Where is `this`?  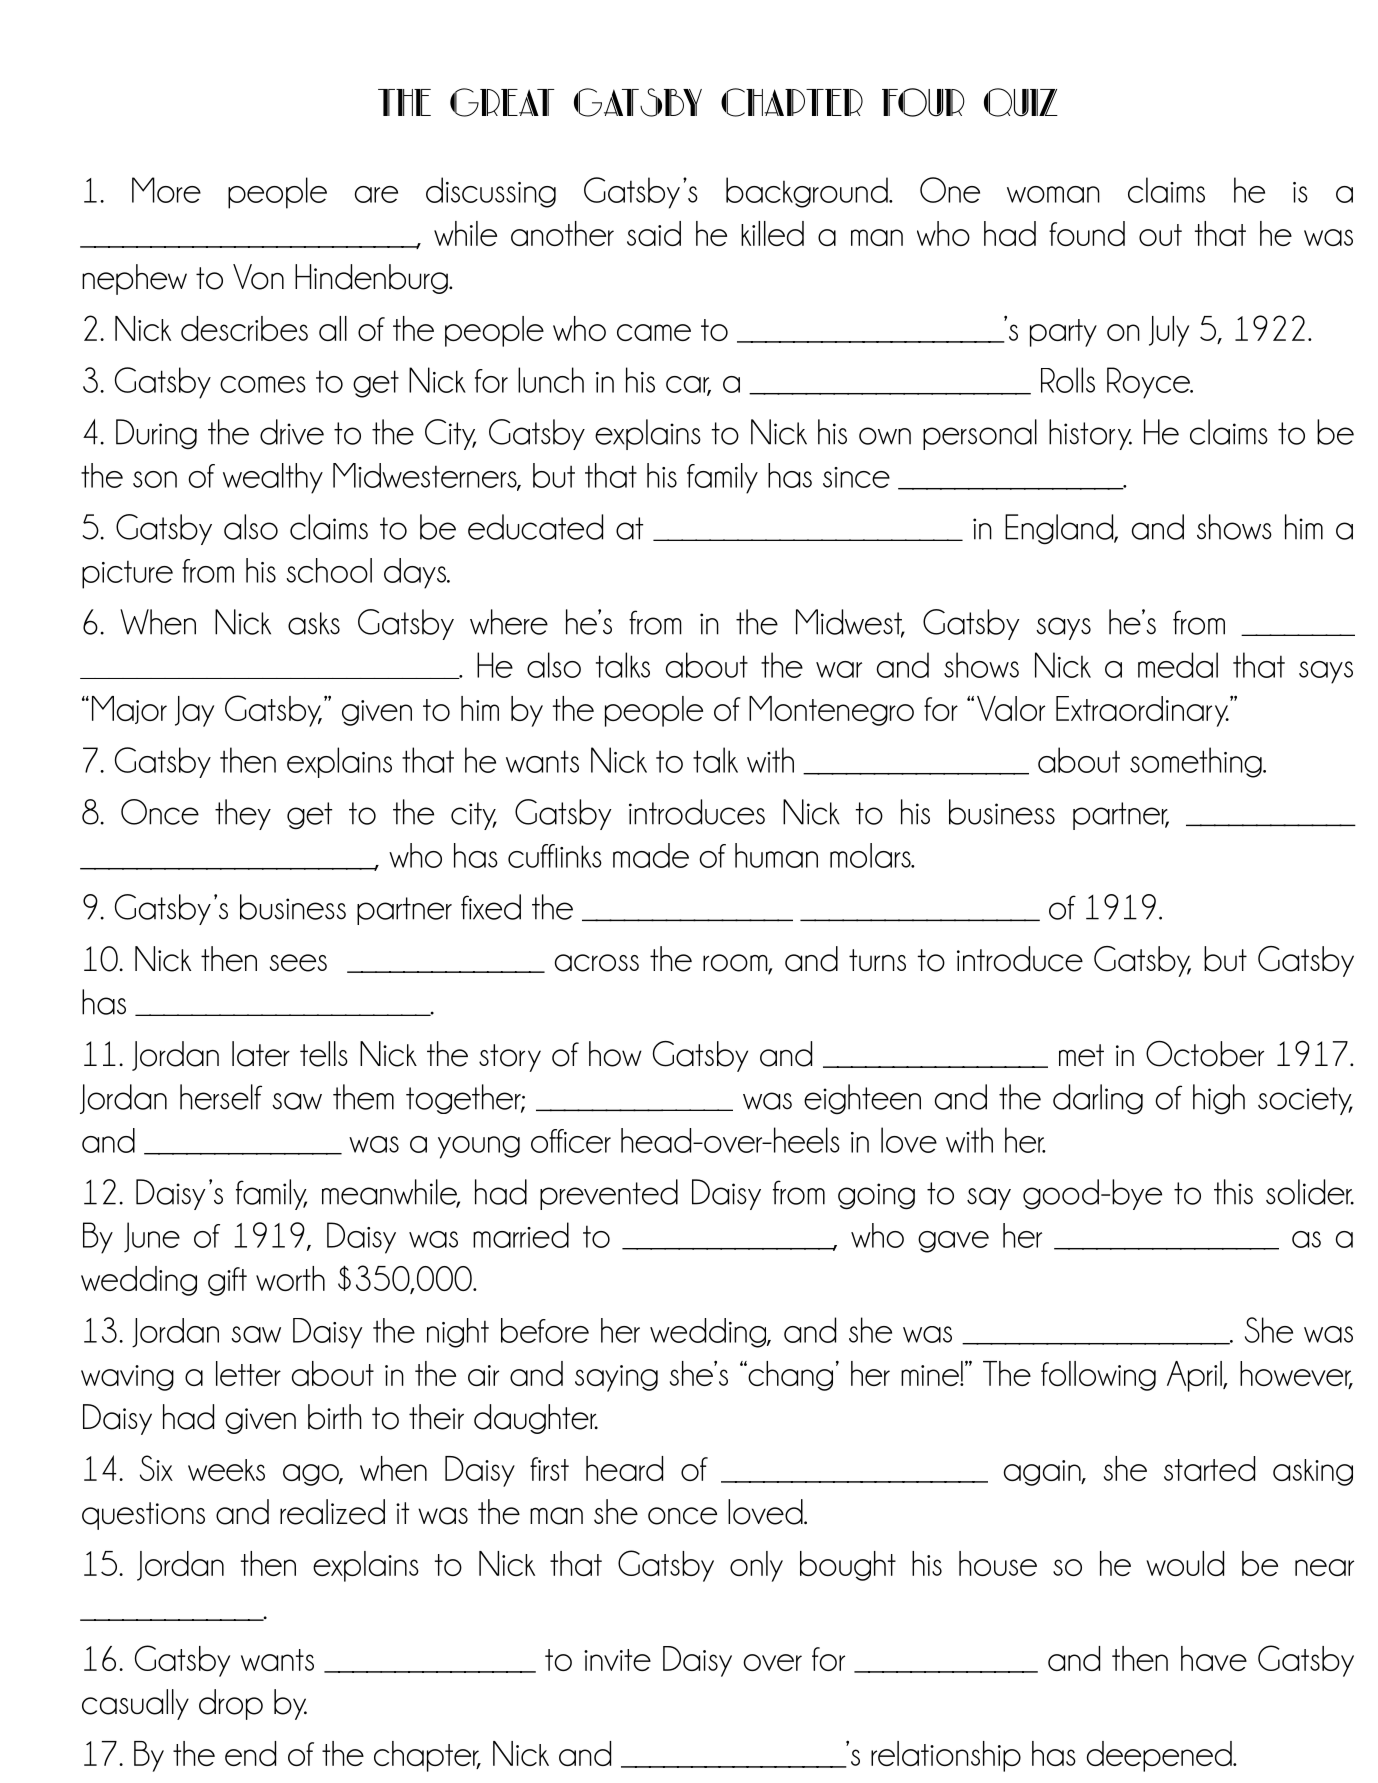 this is located at coordinates (1233, 1192).
